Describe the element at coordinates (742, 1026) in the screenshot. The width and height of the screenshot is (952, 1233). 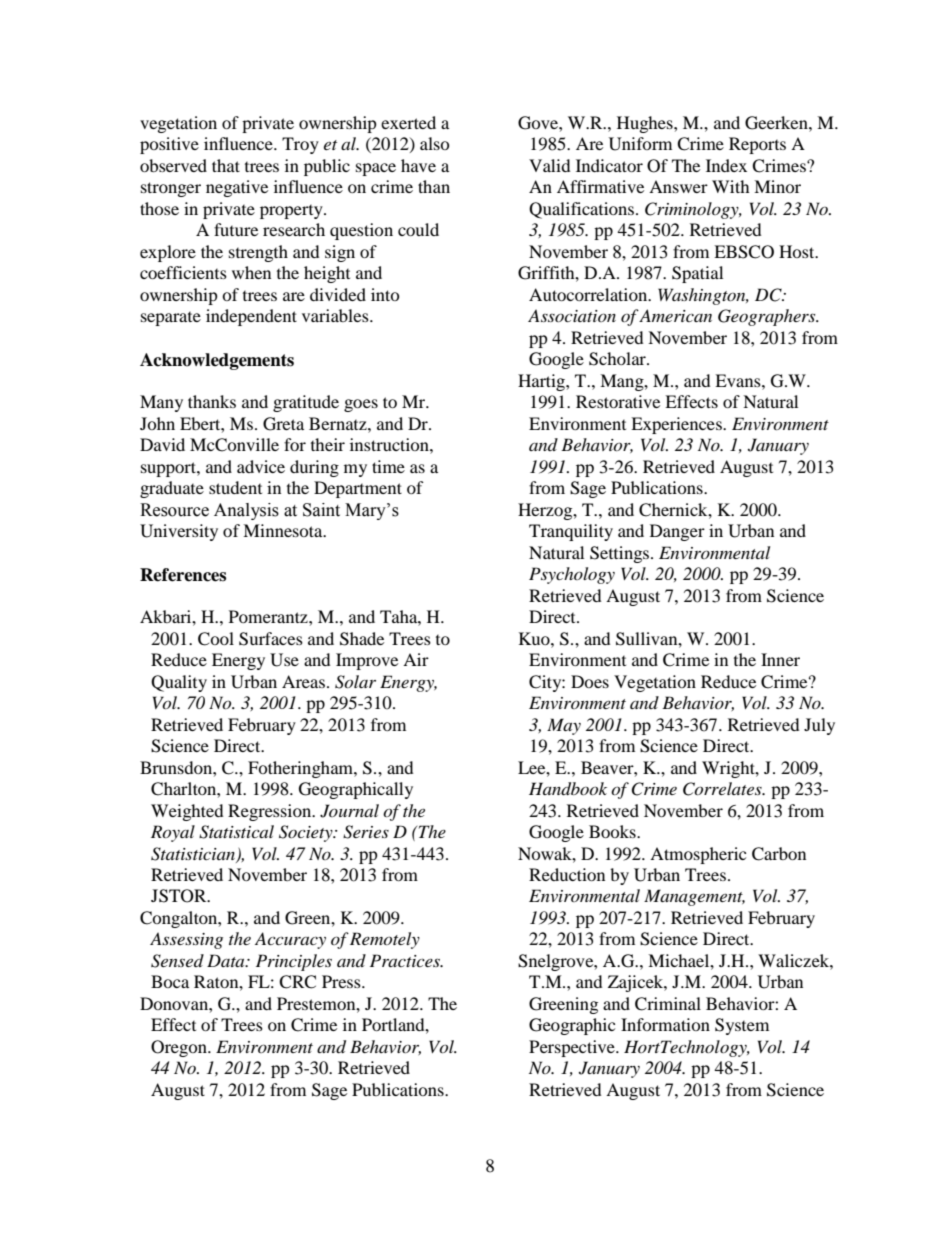
I see `System` at that location.
